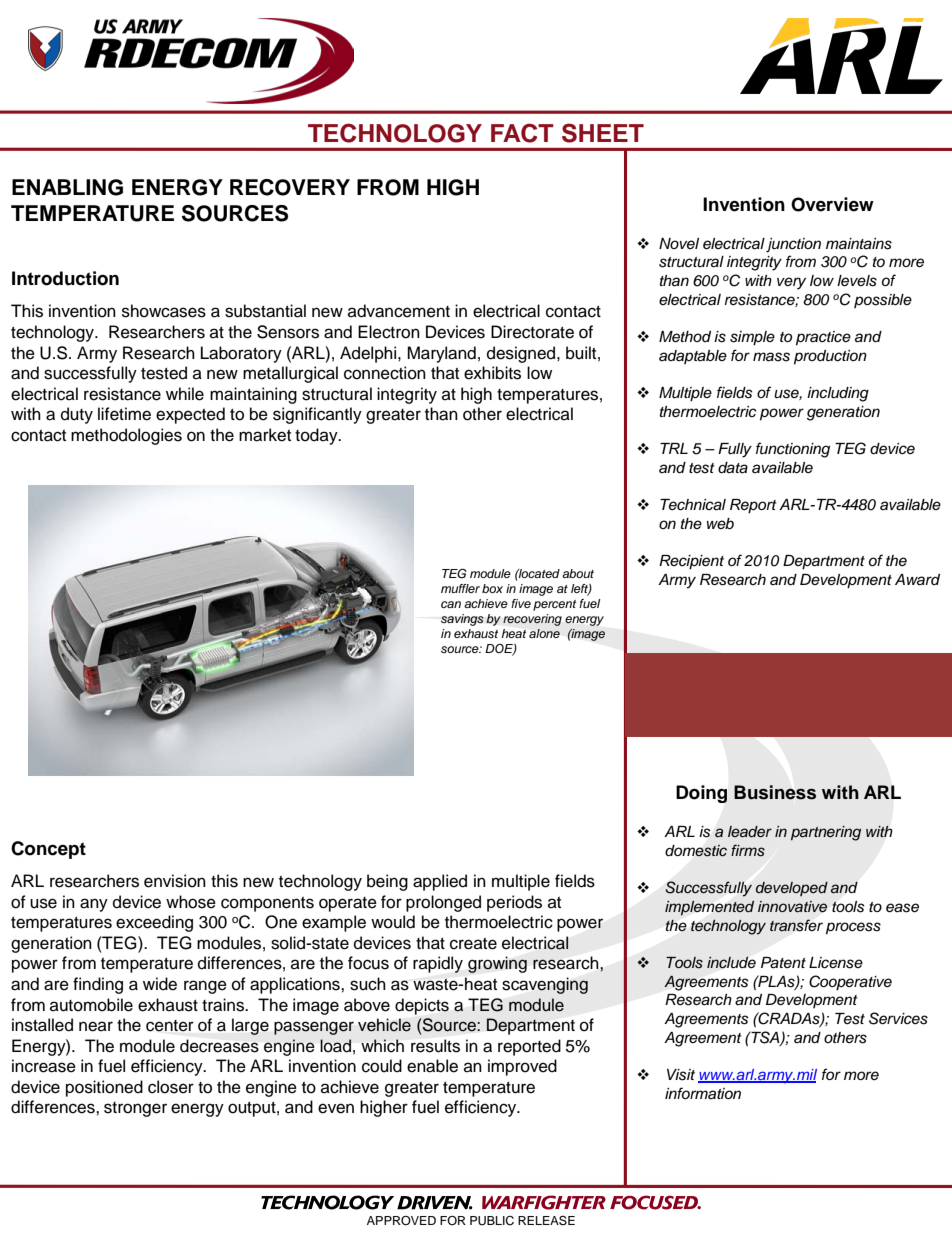 The image size is (952, 1233). What do you see at coordinates (175, 881) in the screenshot?
I see `envision` at bounding box center [175, 881].
